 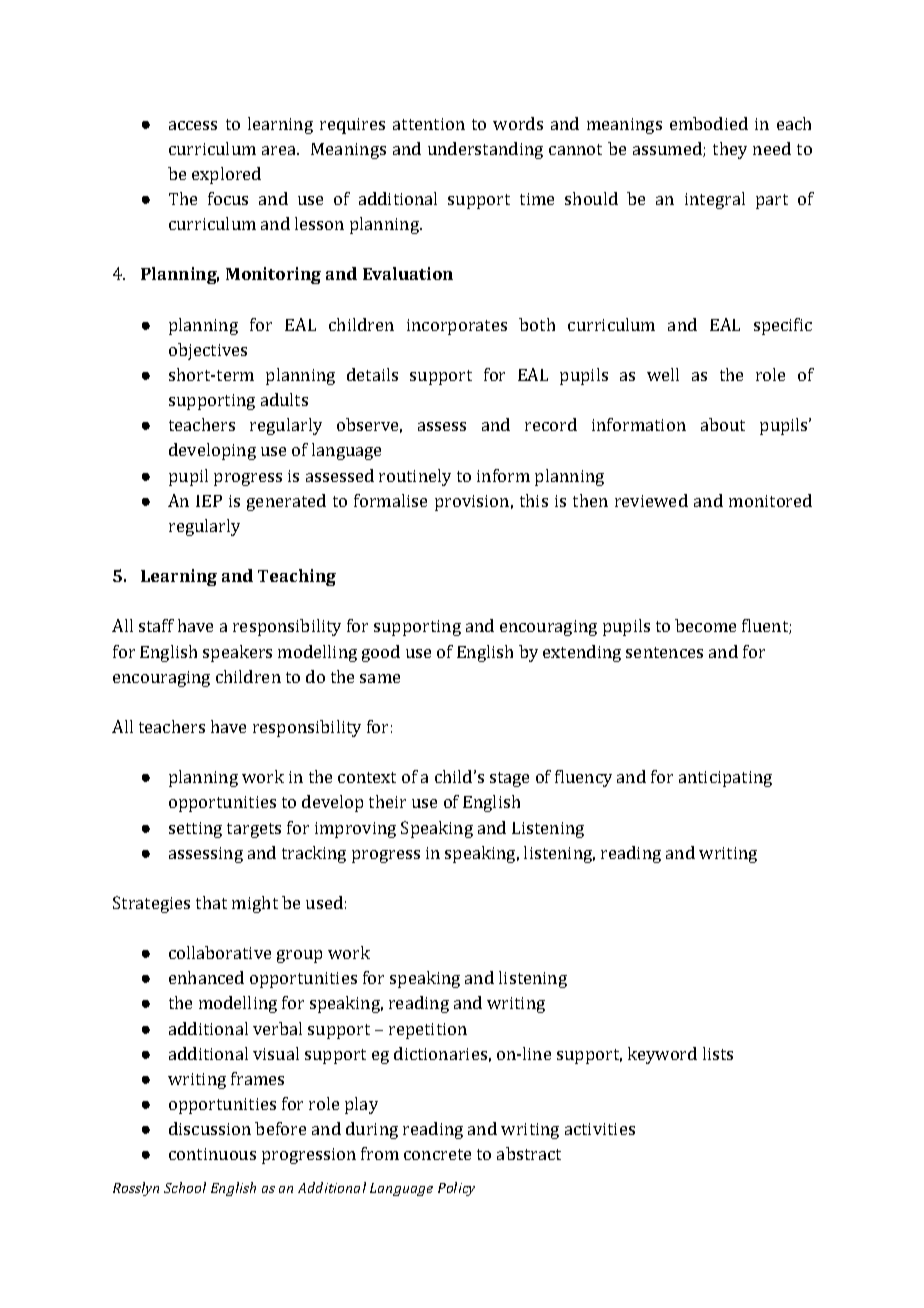 What do you see at coordinates (725, 779) in the image?
I see `anticipating` at bounding box center [725, 779].
